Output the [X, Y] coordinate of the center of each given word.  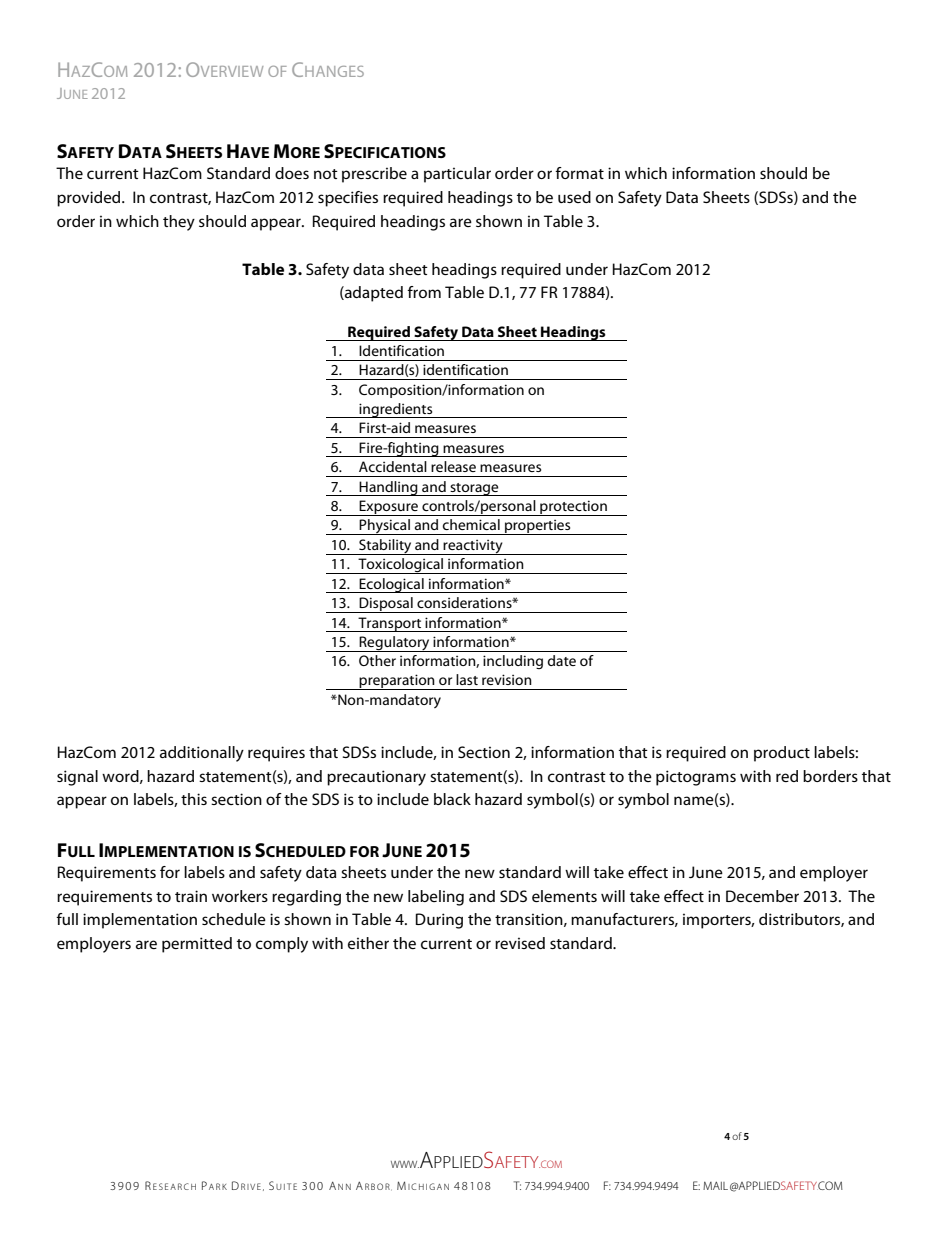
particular [457, 175]
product [782, 754]
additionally [202, 754]
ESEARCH [174, 1186]
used [574, 197]
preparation [397, 682]
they [179, 223]
